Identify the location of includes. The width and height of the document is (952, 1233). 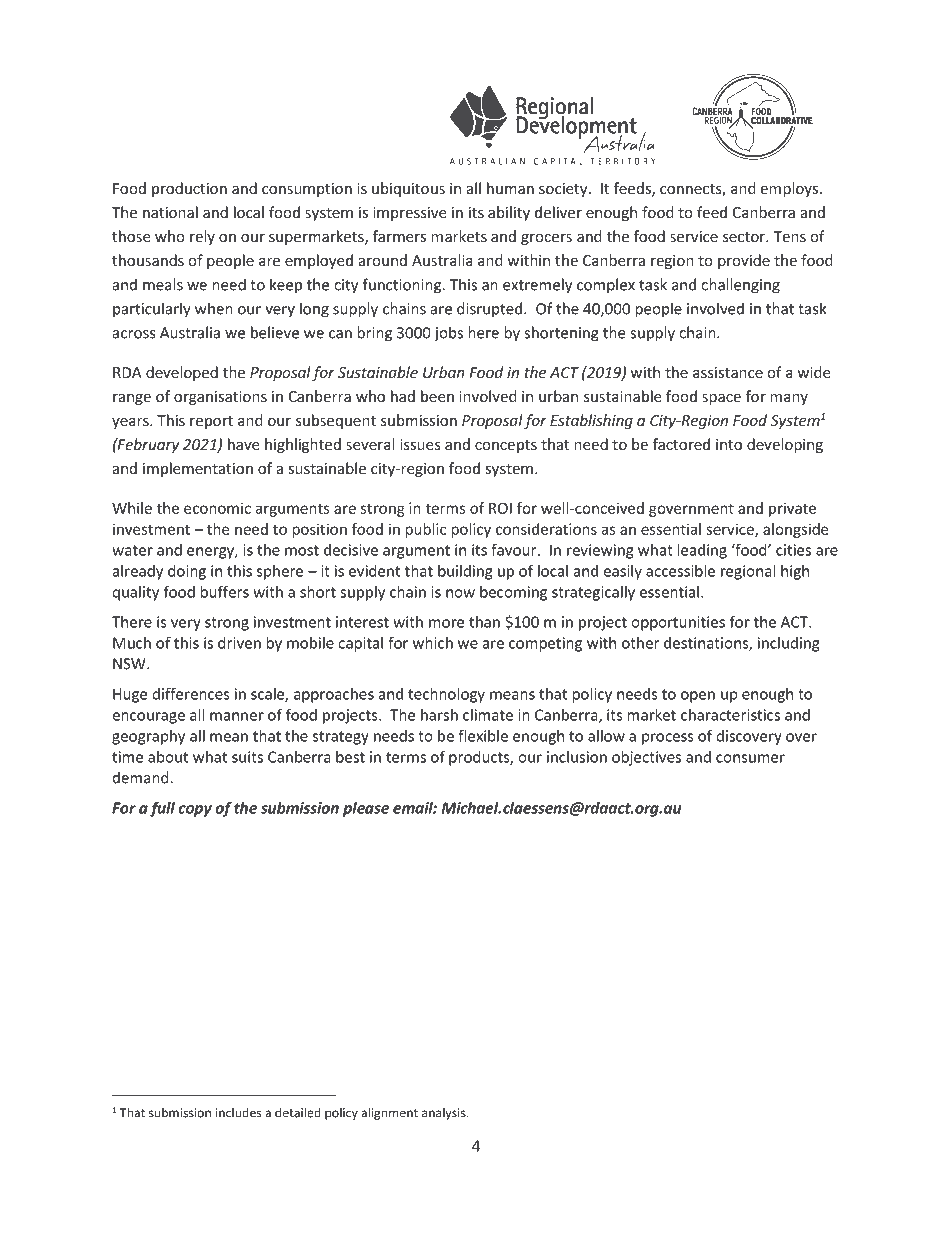
(238, 1113).
